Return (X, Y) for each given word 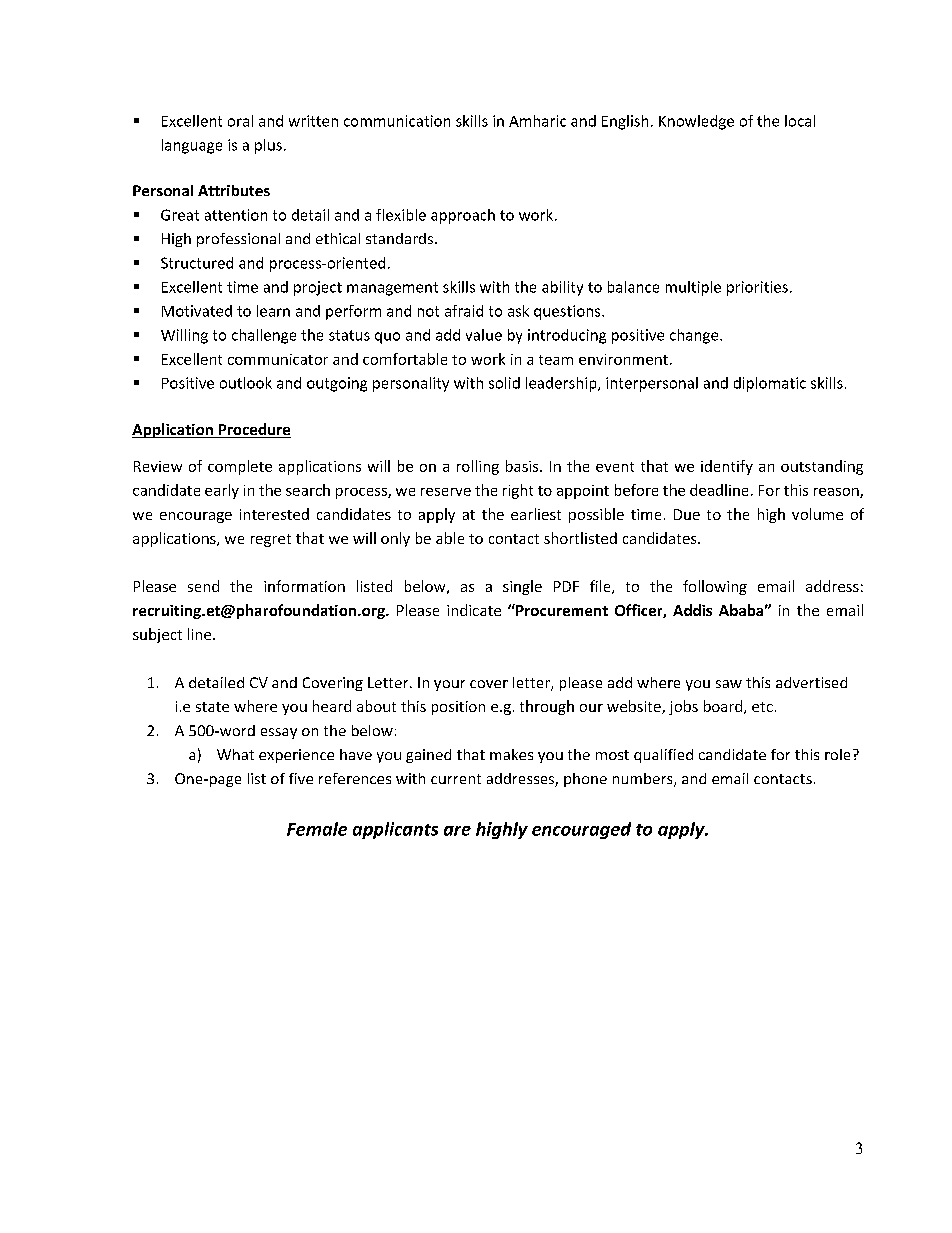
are (457, 831)
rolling (478, 467)
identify (727, 467)
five (301, 778)
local (800, 121)
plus (268, 146)
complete (240, 467)
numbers (644, 780)
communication (397, 121)
